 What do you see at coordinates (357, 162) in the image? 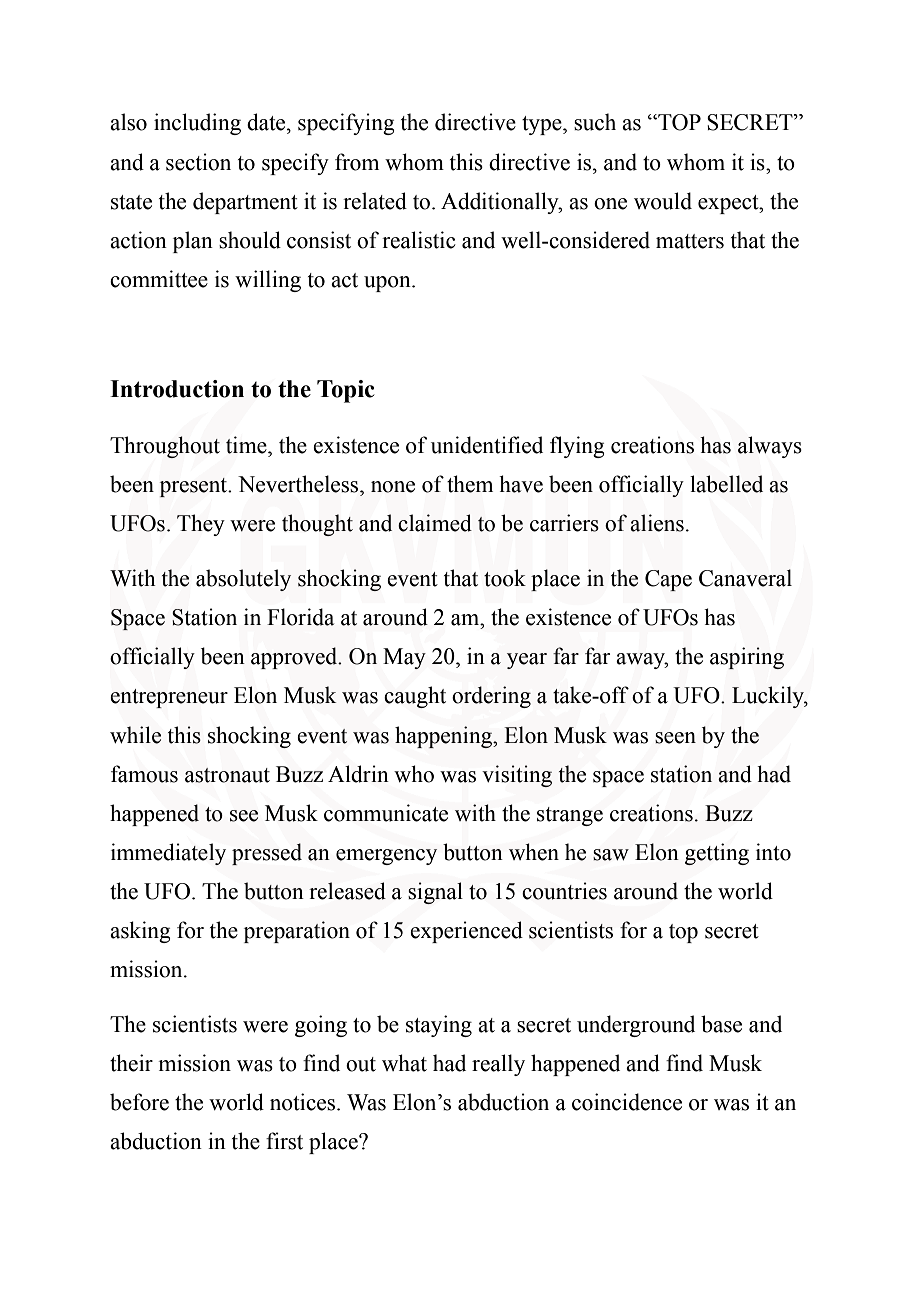
I see `from` at bounding box center [357, 162].
